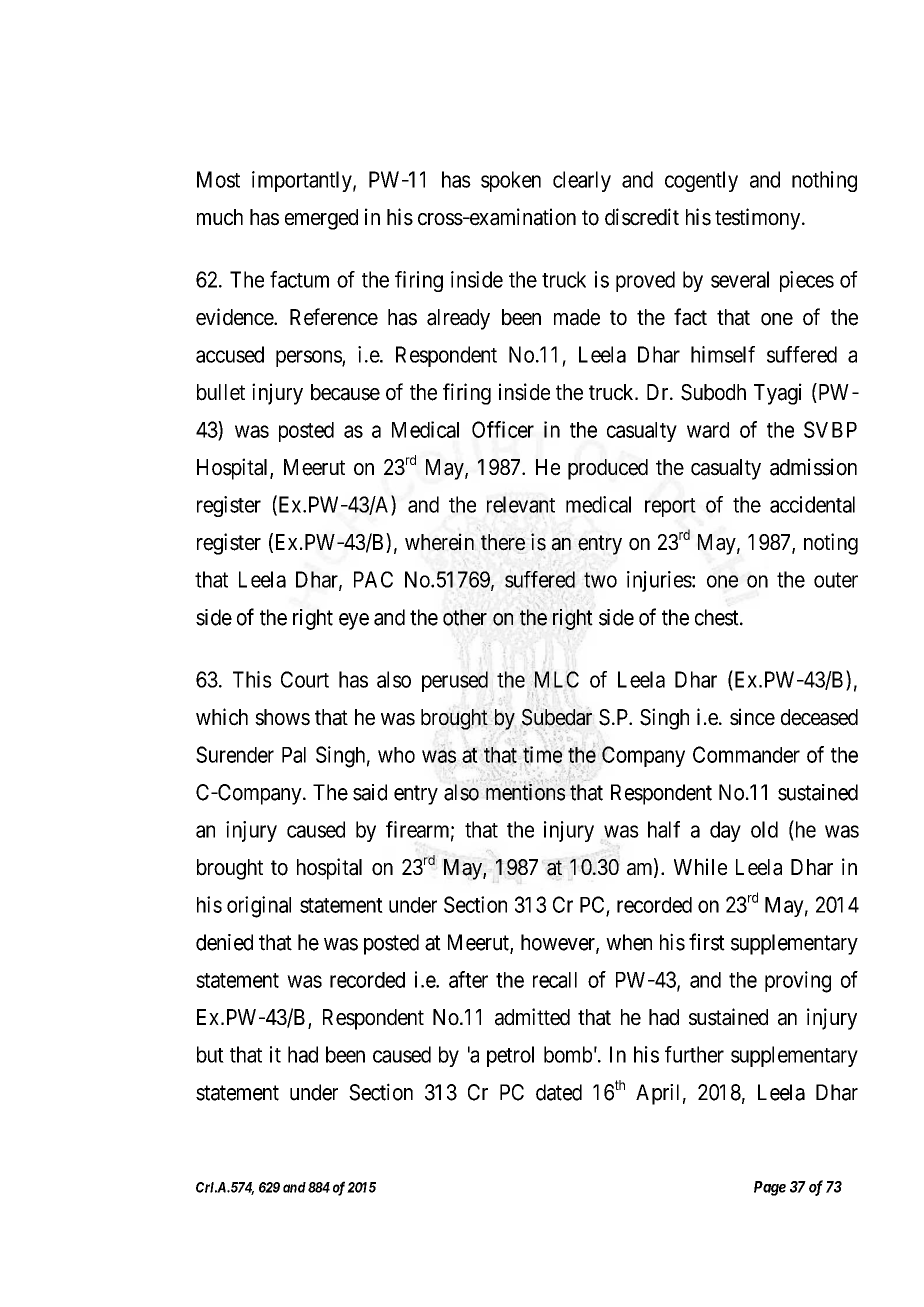 The image size is (924, 1307). I want to click on MLC, so click(556, 679).
